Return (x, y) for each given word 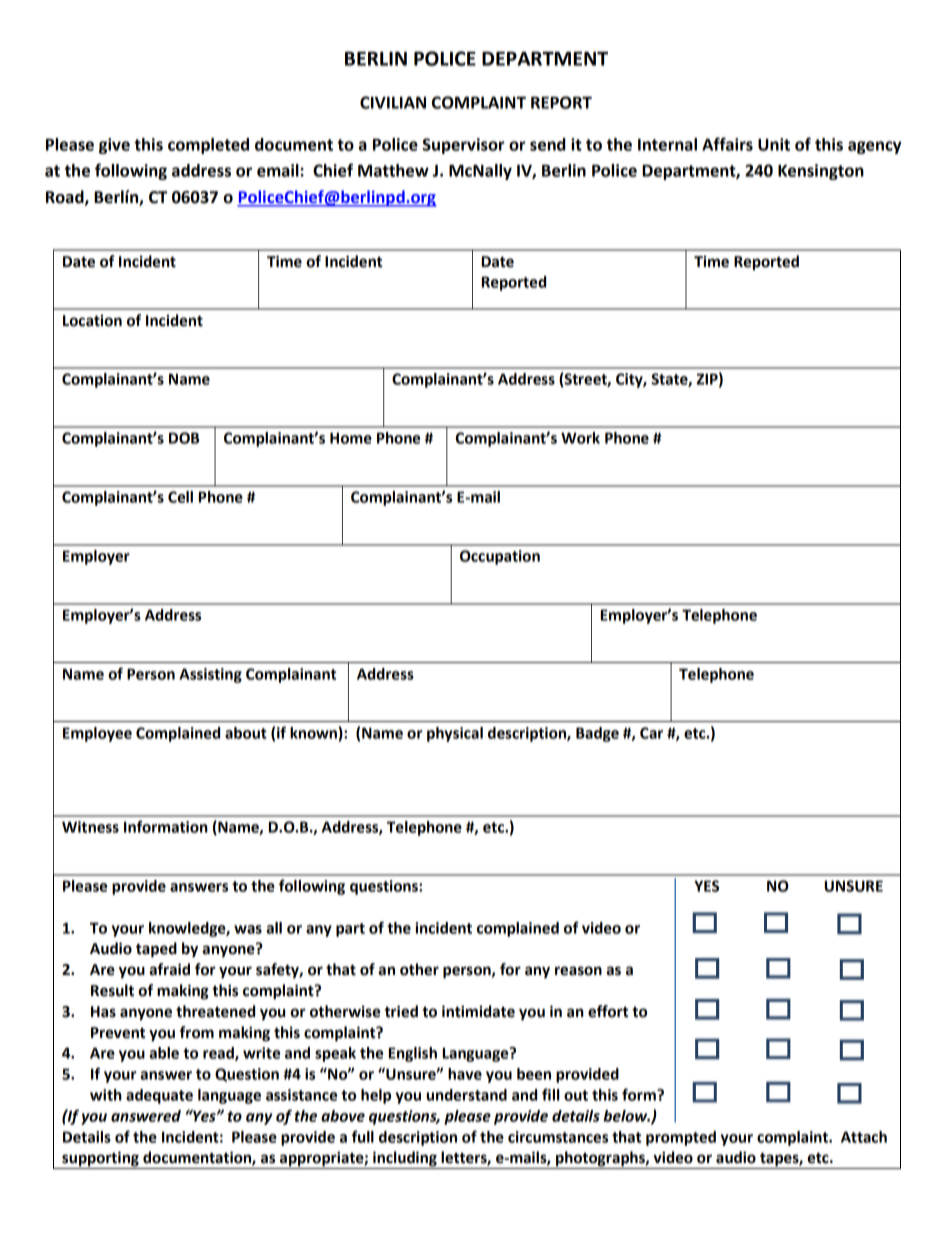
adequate (159, 1096)
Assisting (210, 675)
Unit (774, 144)
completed (208, 146)
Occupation (500, 557)
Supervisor (463, 146)
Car (651, 733)
